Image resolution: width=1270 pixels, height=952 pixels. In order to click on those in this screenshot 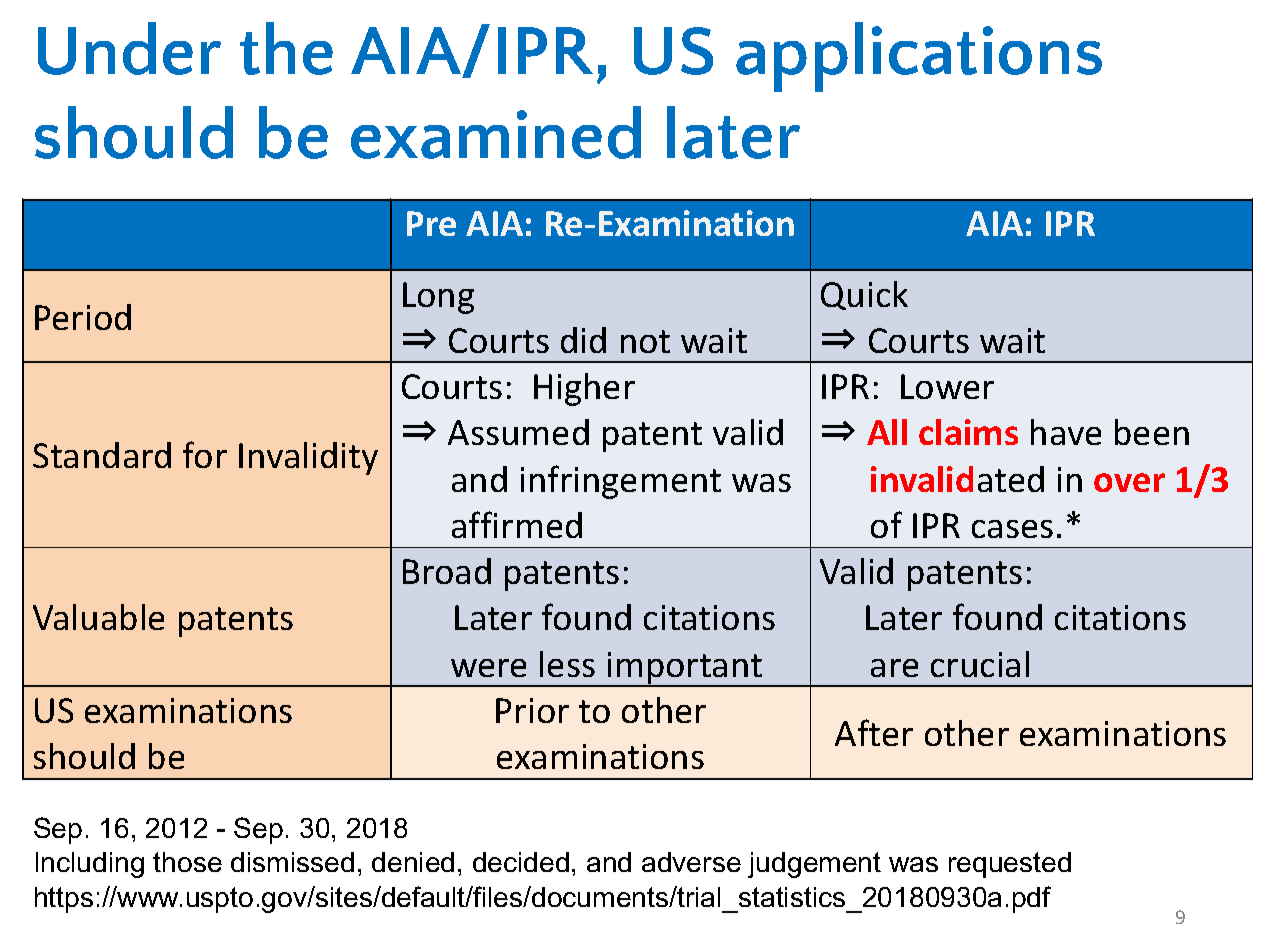, I will do `click(187, 862)`.
